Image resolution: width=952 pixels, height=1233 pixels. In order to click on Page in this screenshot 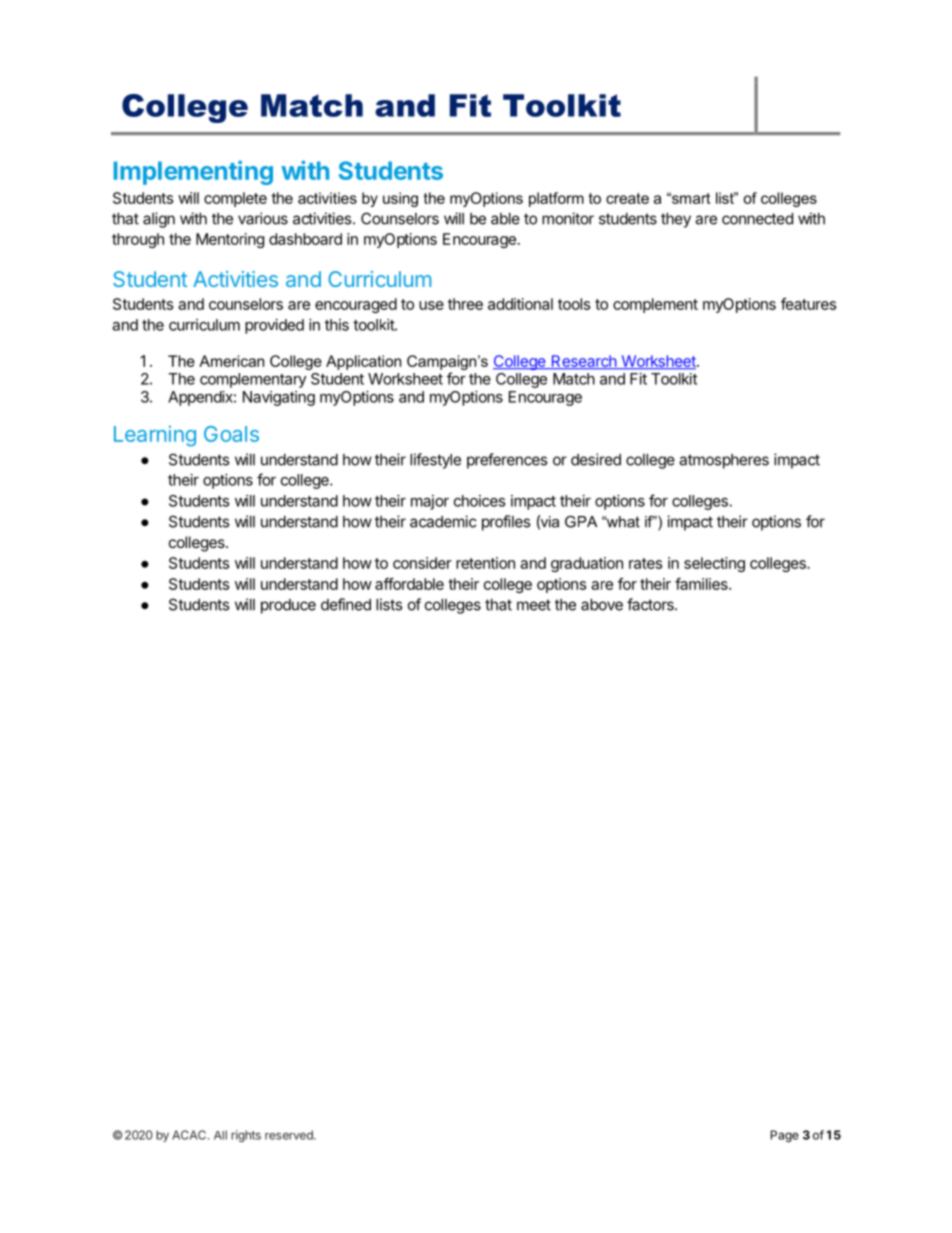, I will do `click(785, 1136)`.
